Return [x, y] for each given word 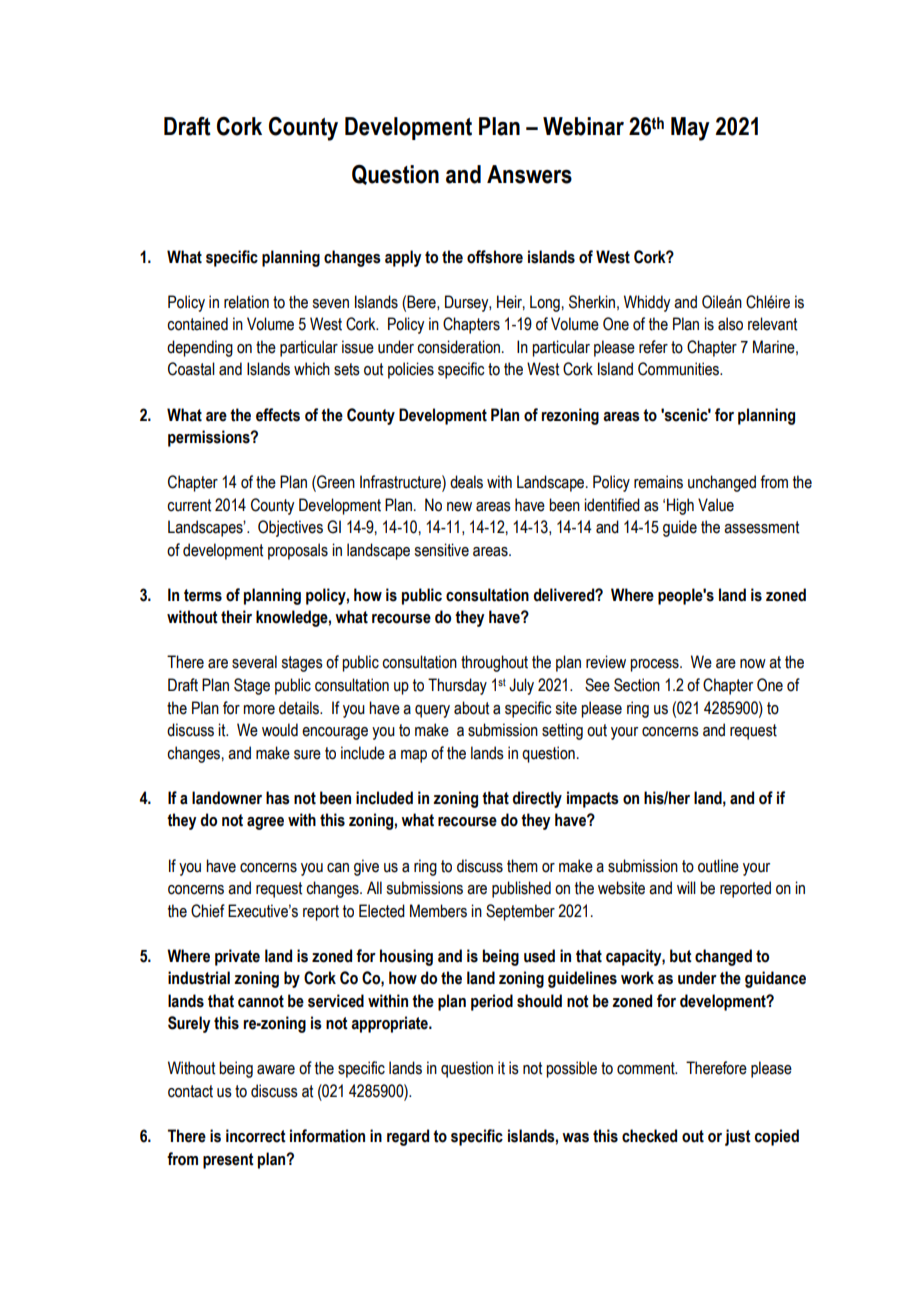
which [312, 369]
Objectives [290, 528]
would [280, 730]
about [471, 708]
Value [716, 505]
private [237, 957]
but [681, 956]
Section [637, 685]
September [520, 912]
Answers [529, 174]
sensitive [441, 550]
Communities [680, 369]
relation [246, 302]
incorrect [256, 1136]
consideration [458, 347]
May [690, 129]
